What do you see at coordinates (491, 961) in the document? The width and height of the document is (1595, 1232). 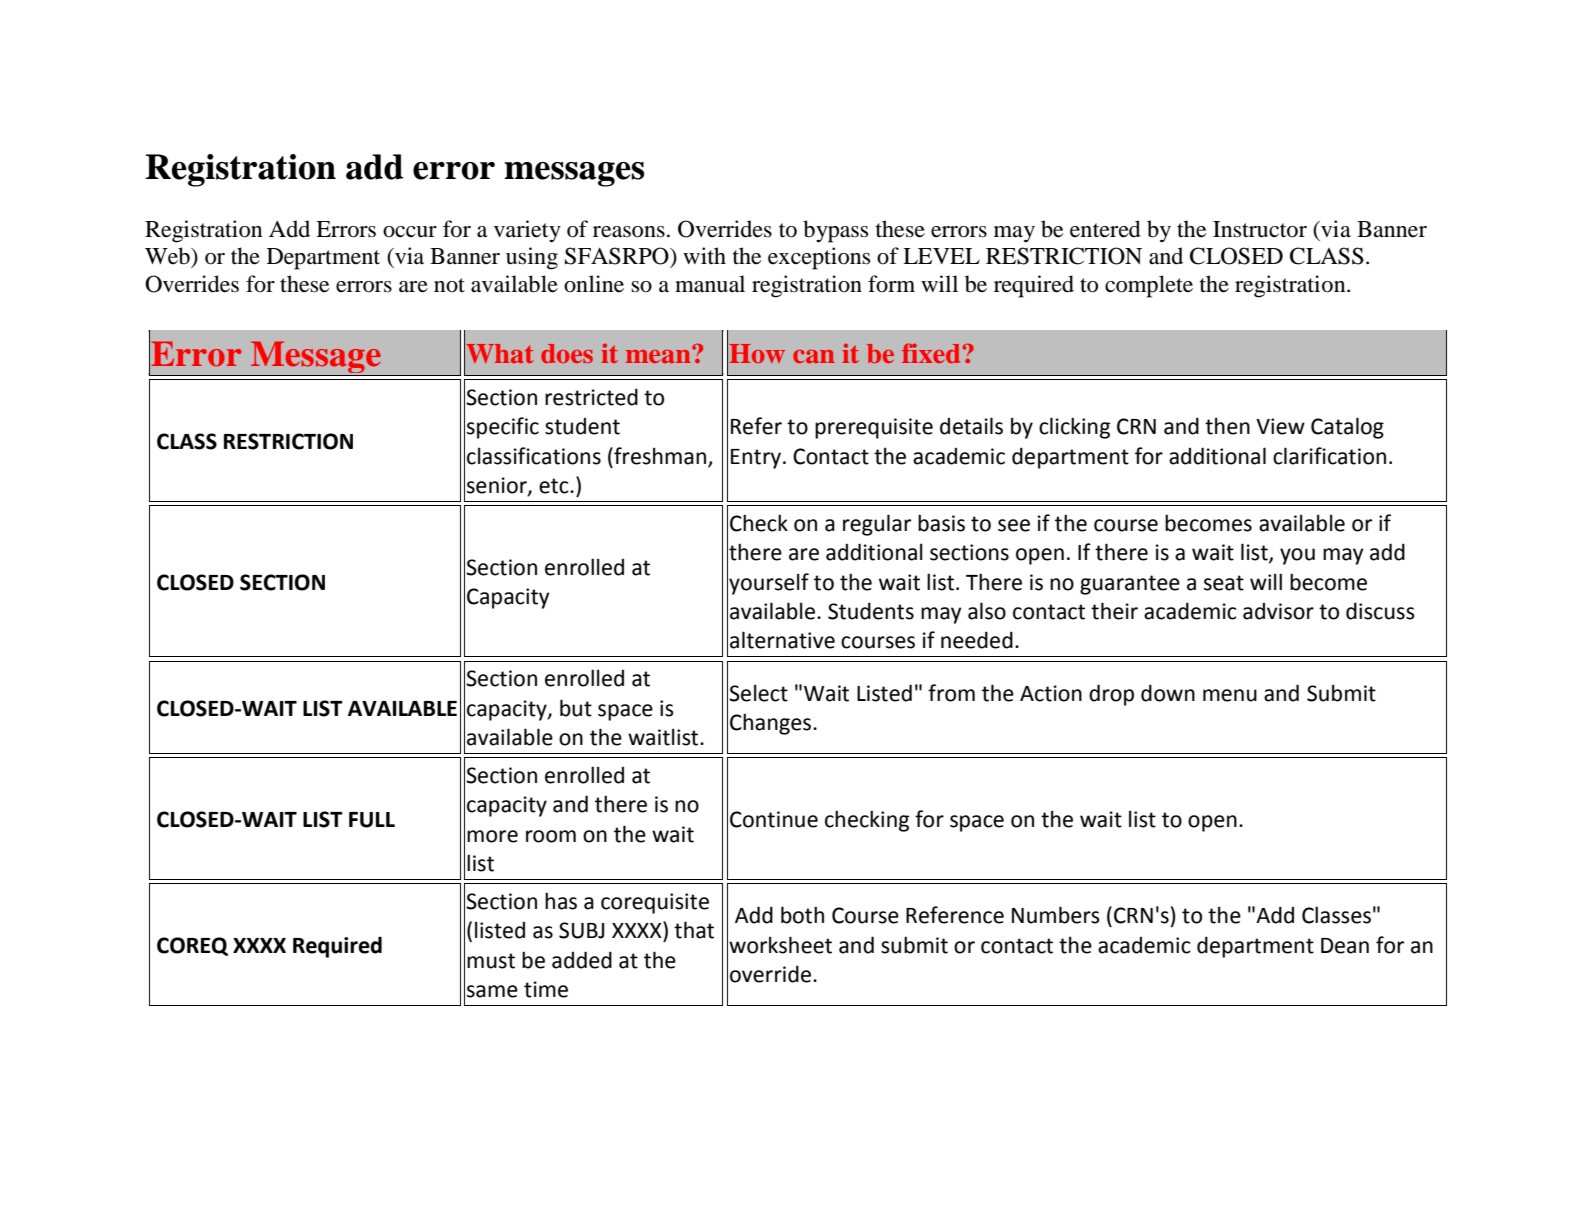 I see `must` at bounding box center [491, 961].
